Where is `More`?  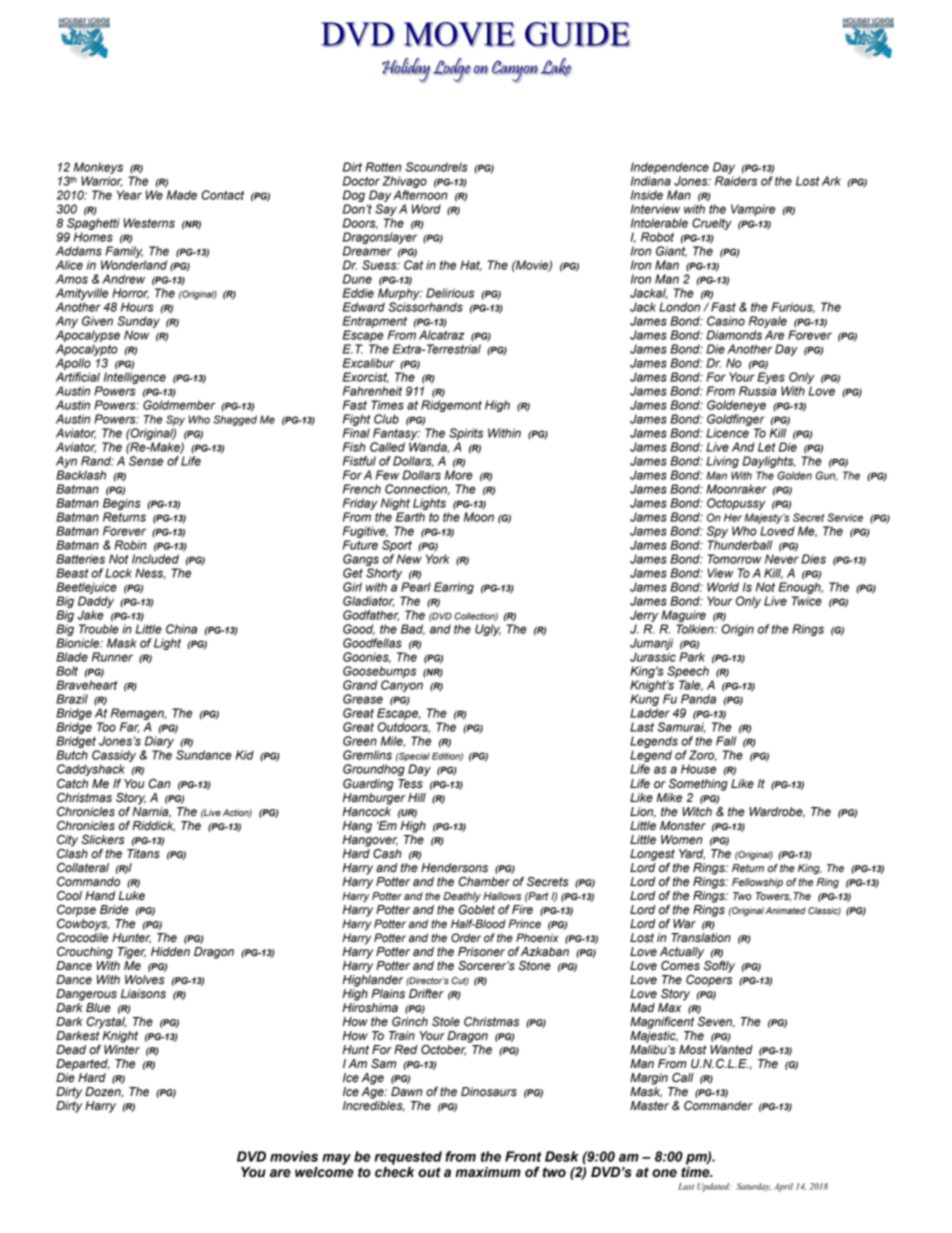
More is located at coordinates (459, 475).
